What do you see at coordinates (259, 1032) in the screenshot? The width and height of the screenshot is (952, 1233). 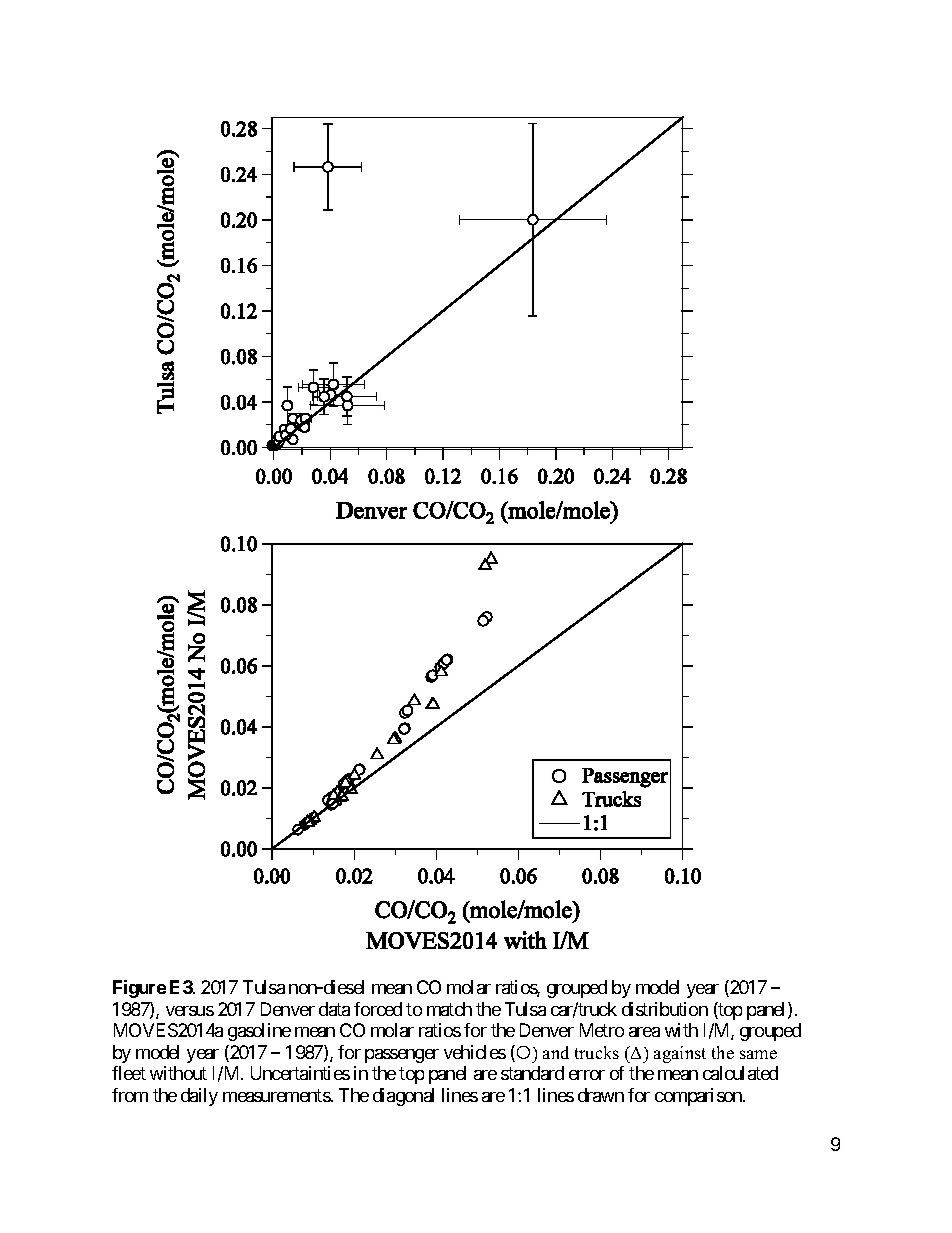 I see `gasoline` at bounding box center [259, 1032].
